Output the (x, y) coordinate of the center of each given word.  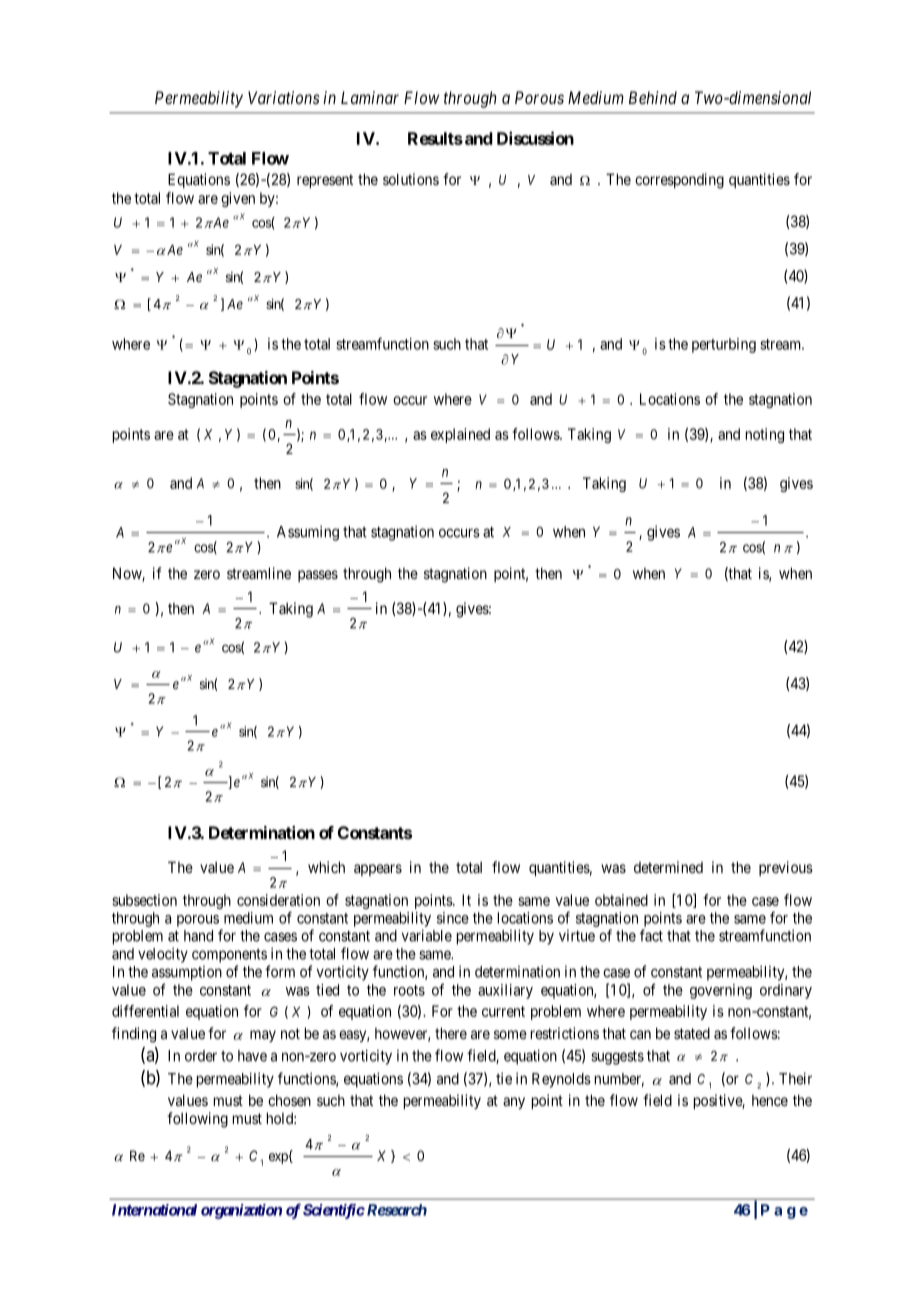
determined (668, 867)
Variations (284, 97)
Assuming (308, 533)
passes (318, 576)
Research (395, 1210)
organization (241, 1211)
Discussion (535, 138)
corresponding (679, 181)
